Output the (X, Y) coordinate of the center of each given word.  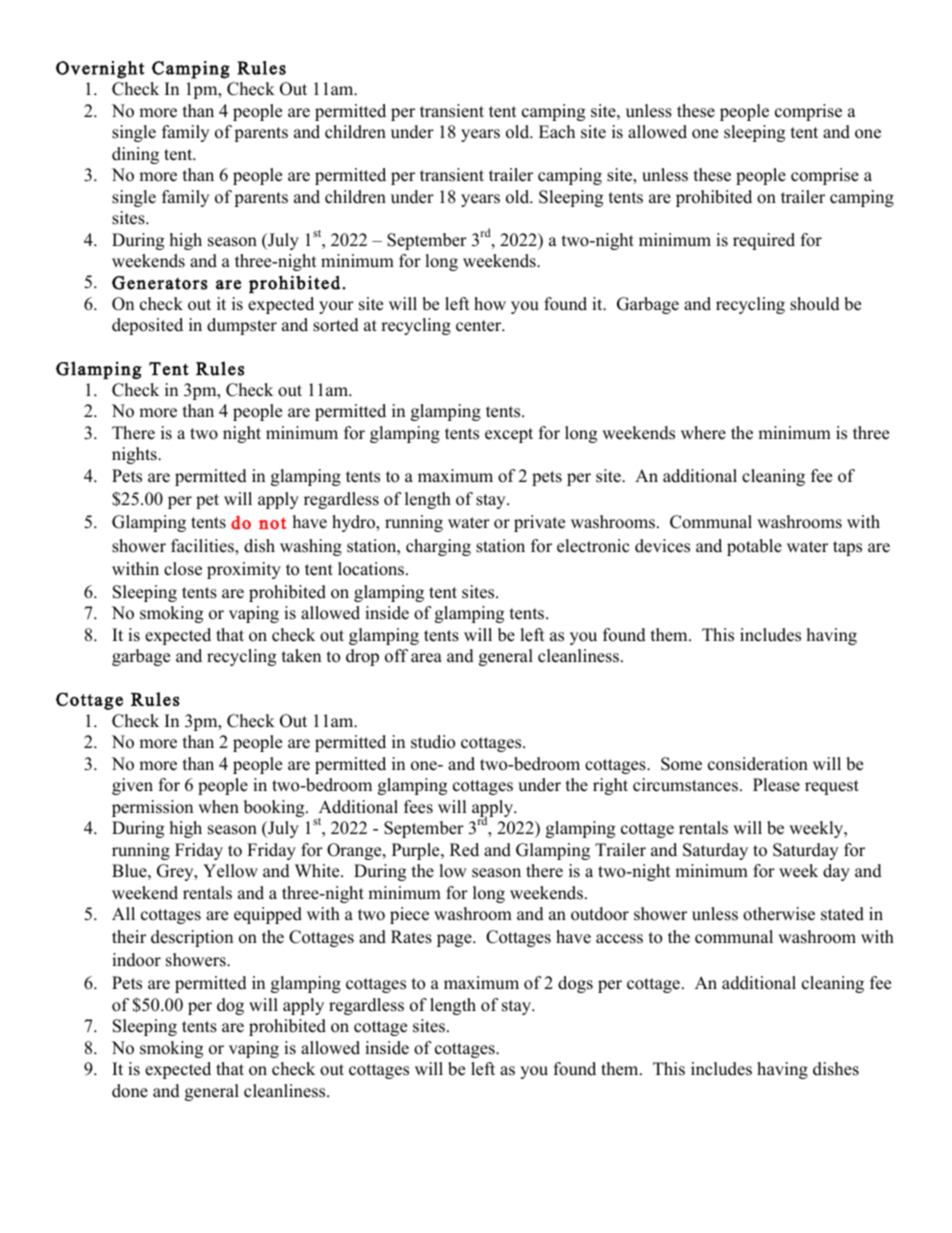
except (509, 435)
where (703, 433)
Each (557, 132)
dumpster (242, 326)
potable (754, 547)
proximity (244, 570)
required (764, 241)
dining (135, 155)
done (130, 1091)
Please (776, 785)
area (426, 658)
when (218, 807)
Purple (417, 851)
